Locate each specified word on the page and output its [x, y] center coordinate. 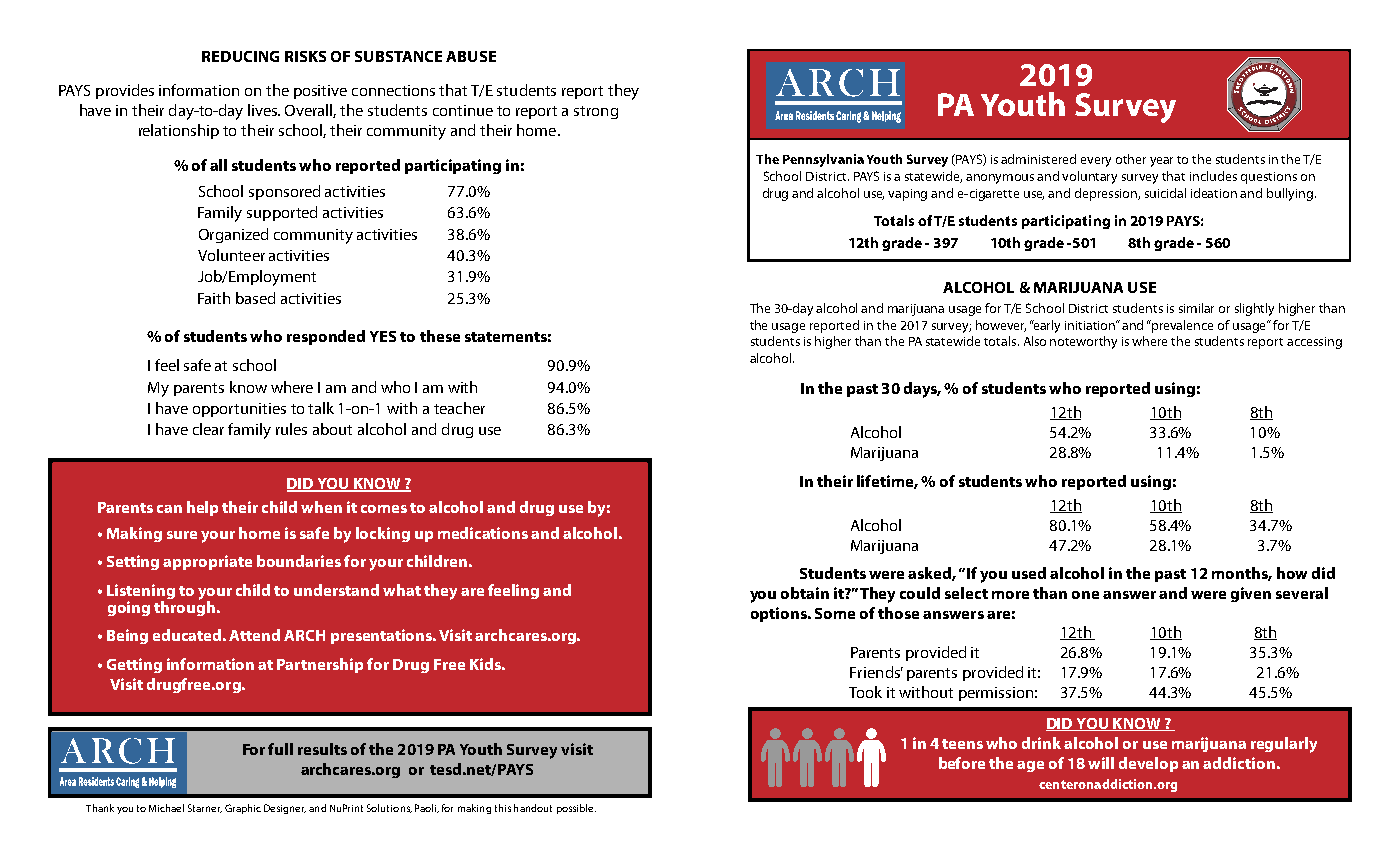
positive [320, 92]
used [1029, 573]
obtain [805, 593]
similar [1196, 308]
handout [533, 808]
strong [596, 112]
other [1131, 159]
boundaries [299, 561]
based [255, 298]
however [1001, 326]
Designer [285, 809]
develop [1148, 764]
